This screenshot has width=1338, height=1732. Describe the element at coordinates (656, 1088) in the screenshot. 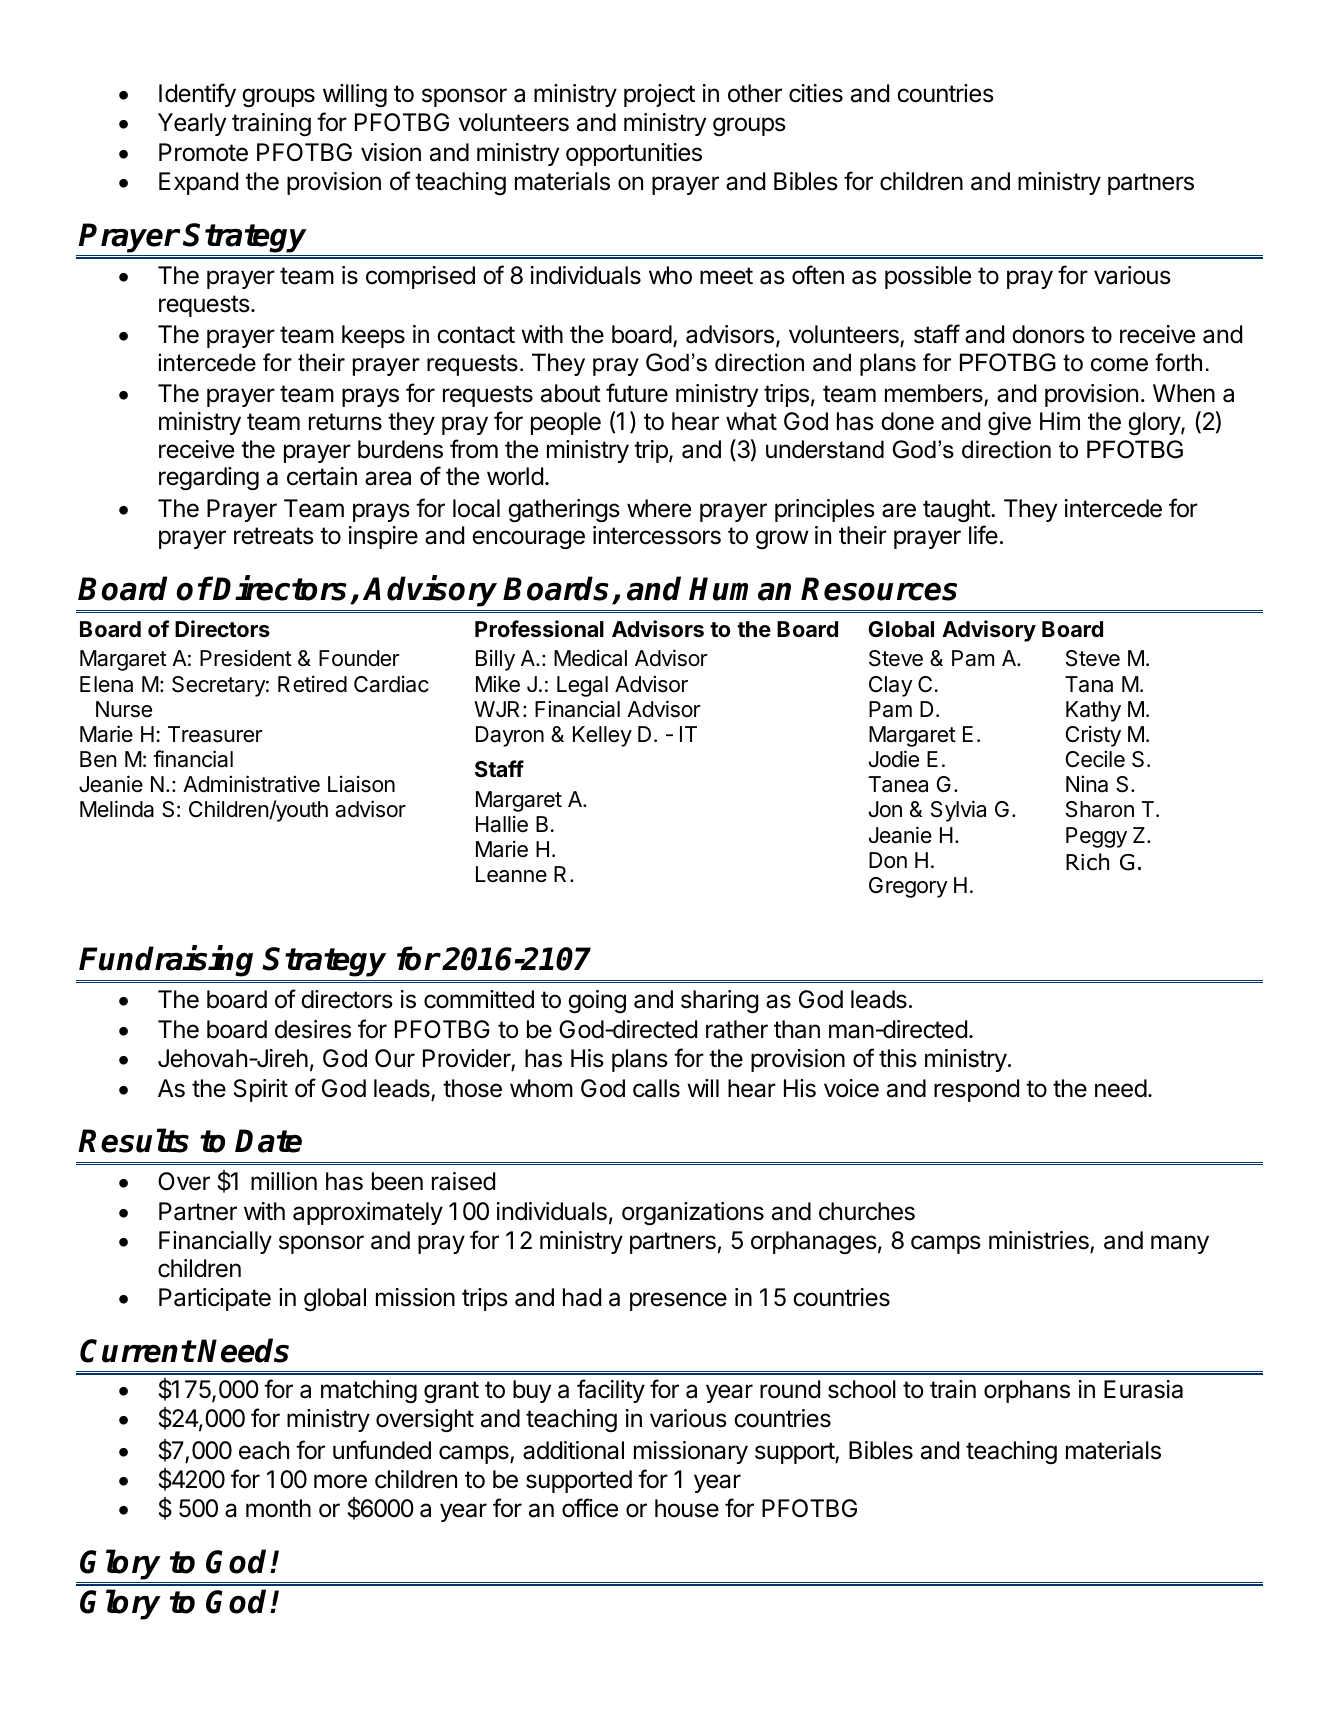

I see `calls` at that location.
